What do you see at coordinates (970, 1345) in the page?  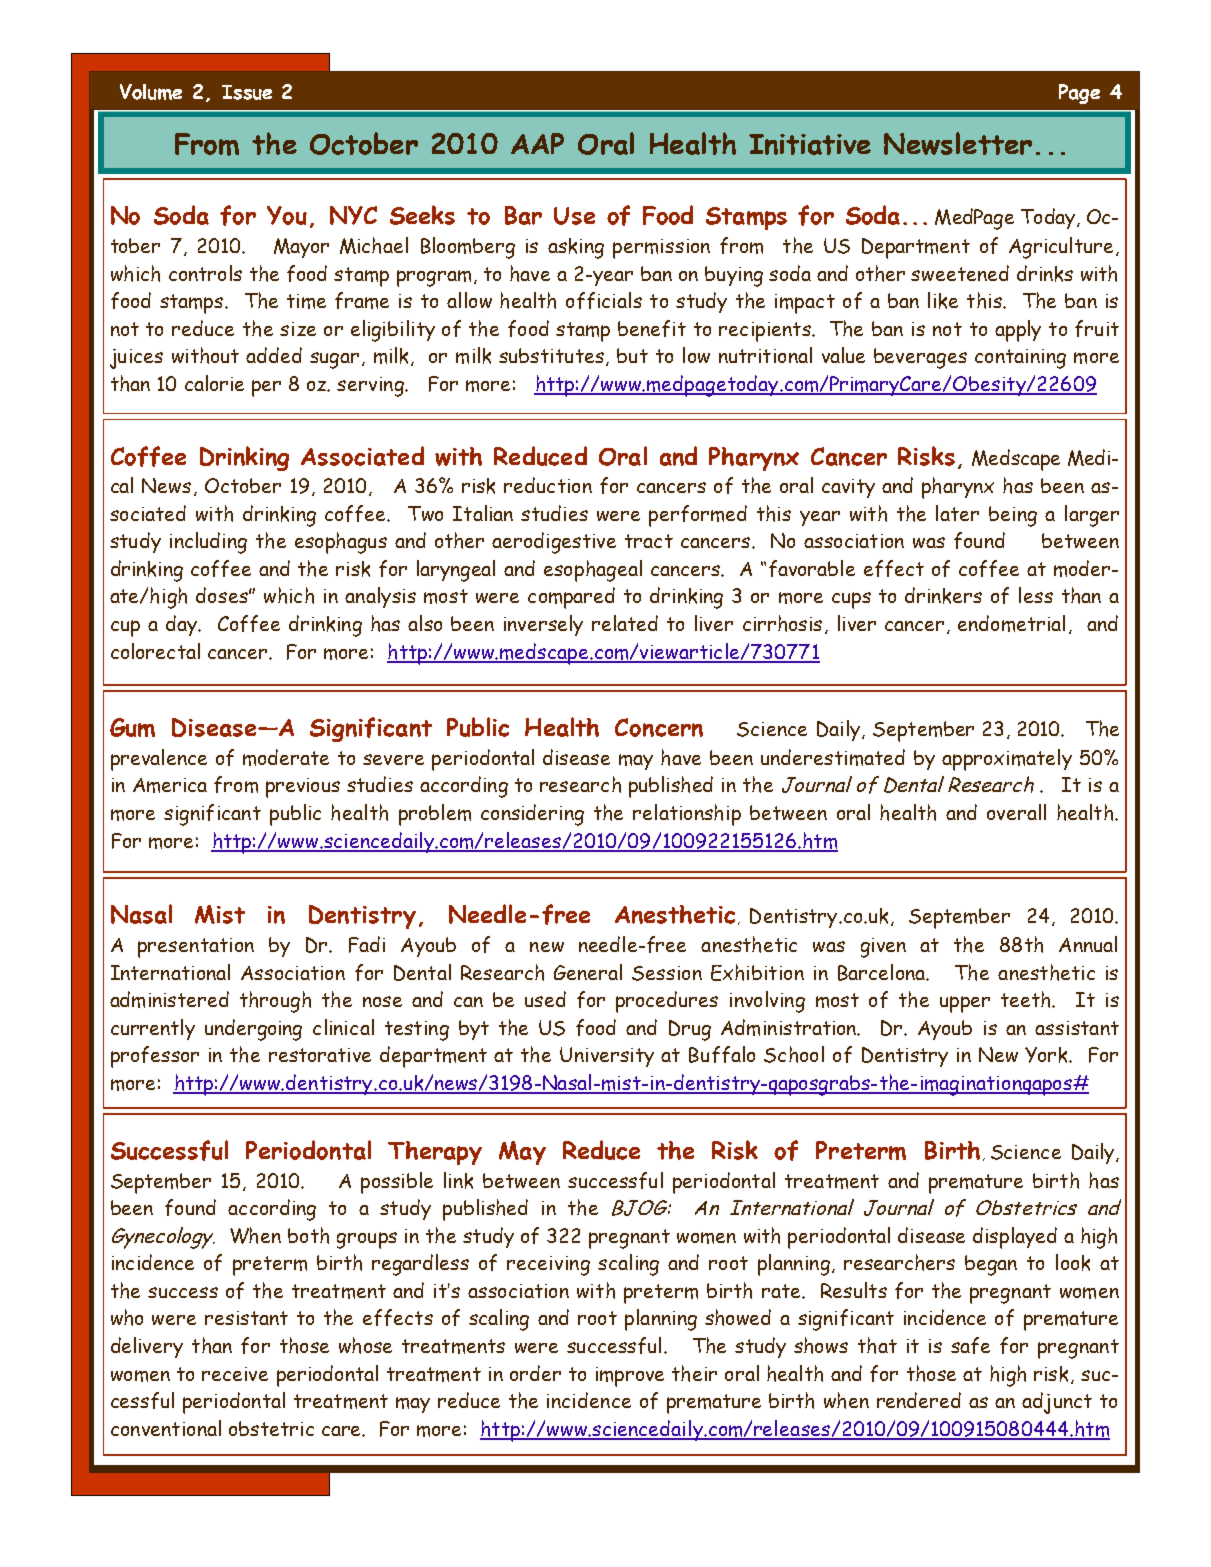 I see `safe` at bounding box center [970, 1345].
